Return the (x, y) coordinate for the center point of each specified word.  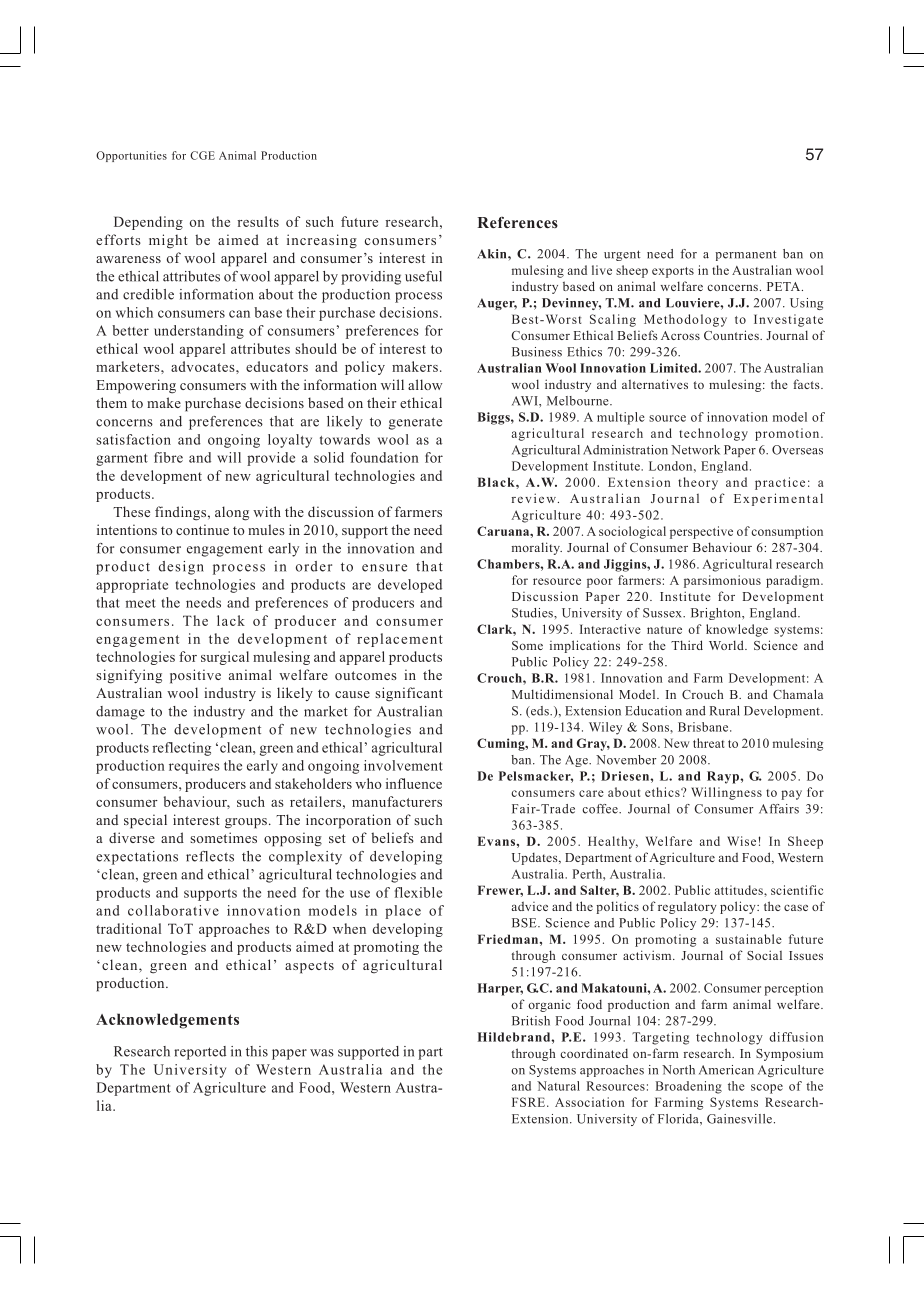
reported (200, 1053)
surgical (225, 658)
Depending (148, 223)
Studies (533, 613)
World (727, 645)
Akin (493, 254)
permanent (745, 255)
